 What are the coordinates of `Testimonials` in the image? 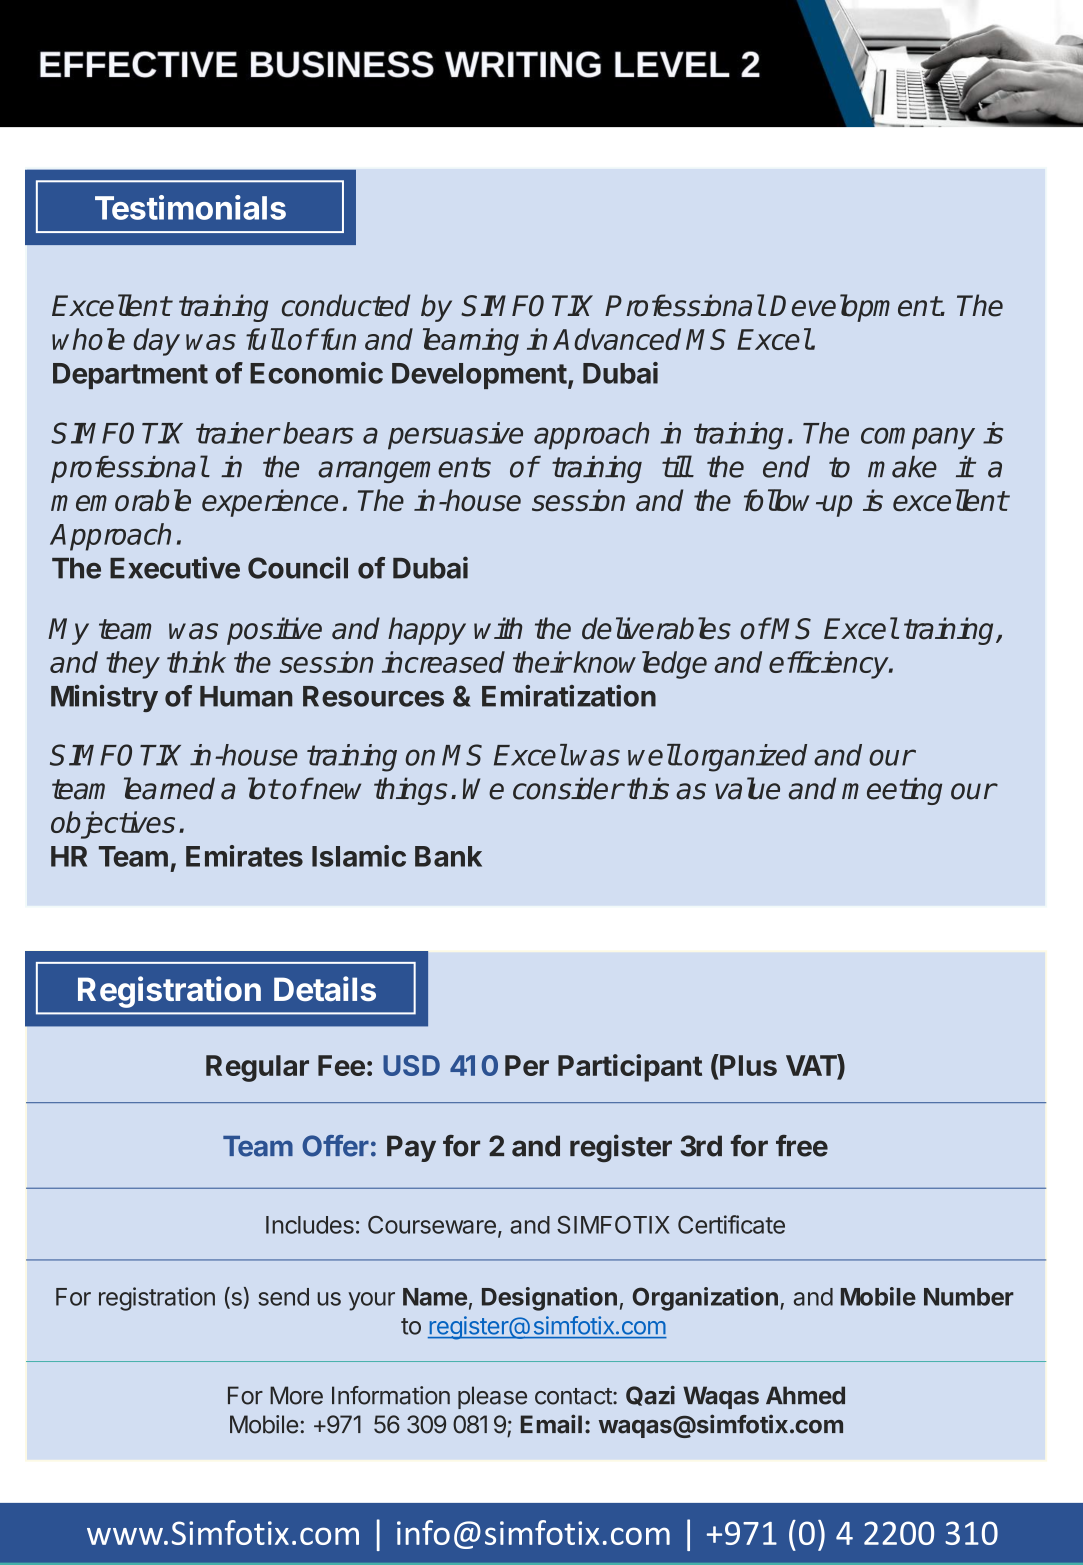 It's located at (190, 207).
